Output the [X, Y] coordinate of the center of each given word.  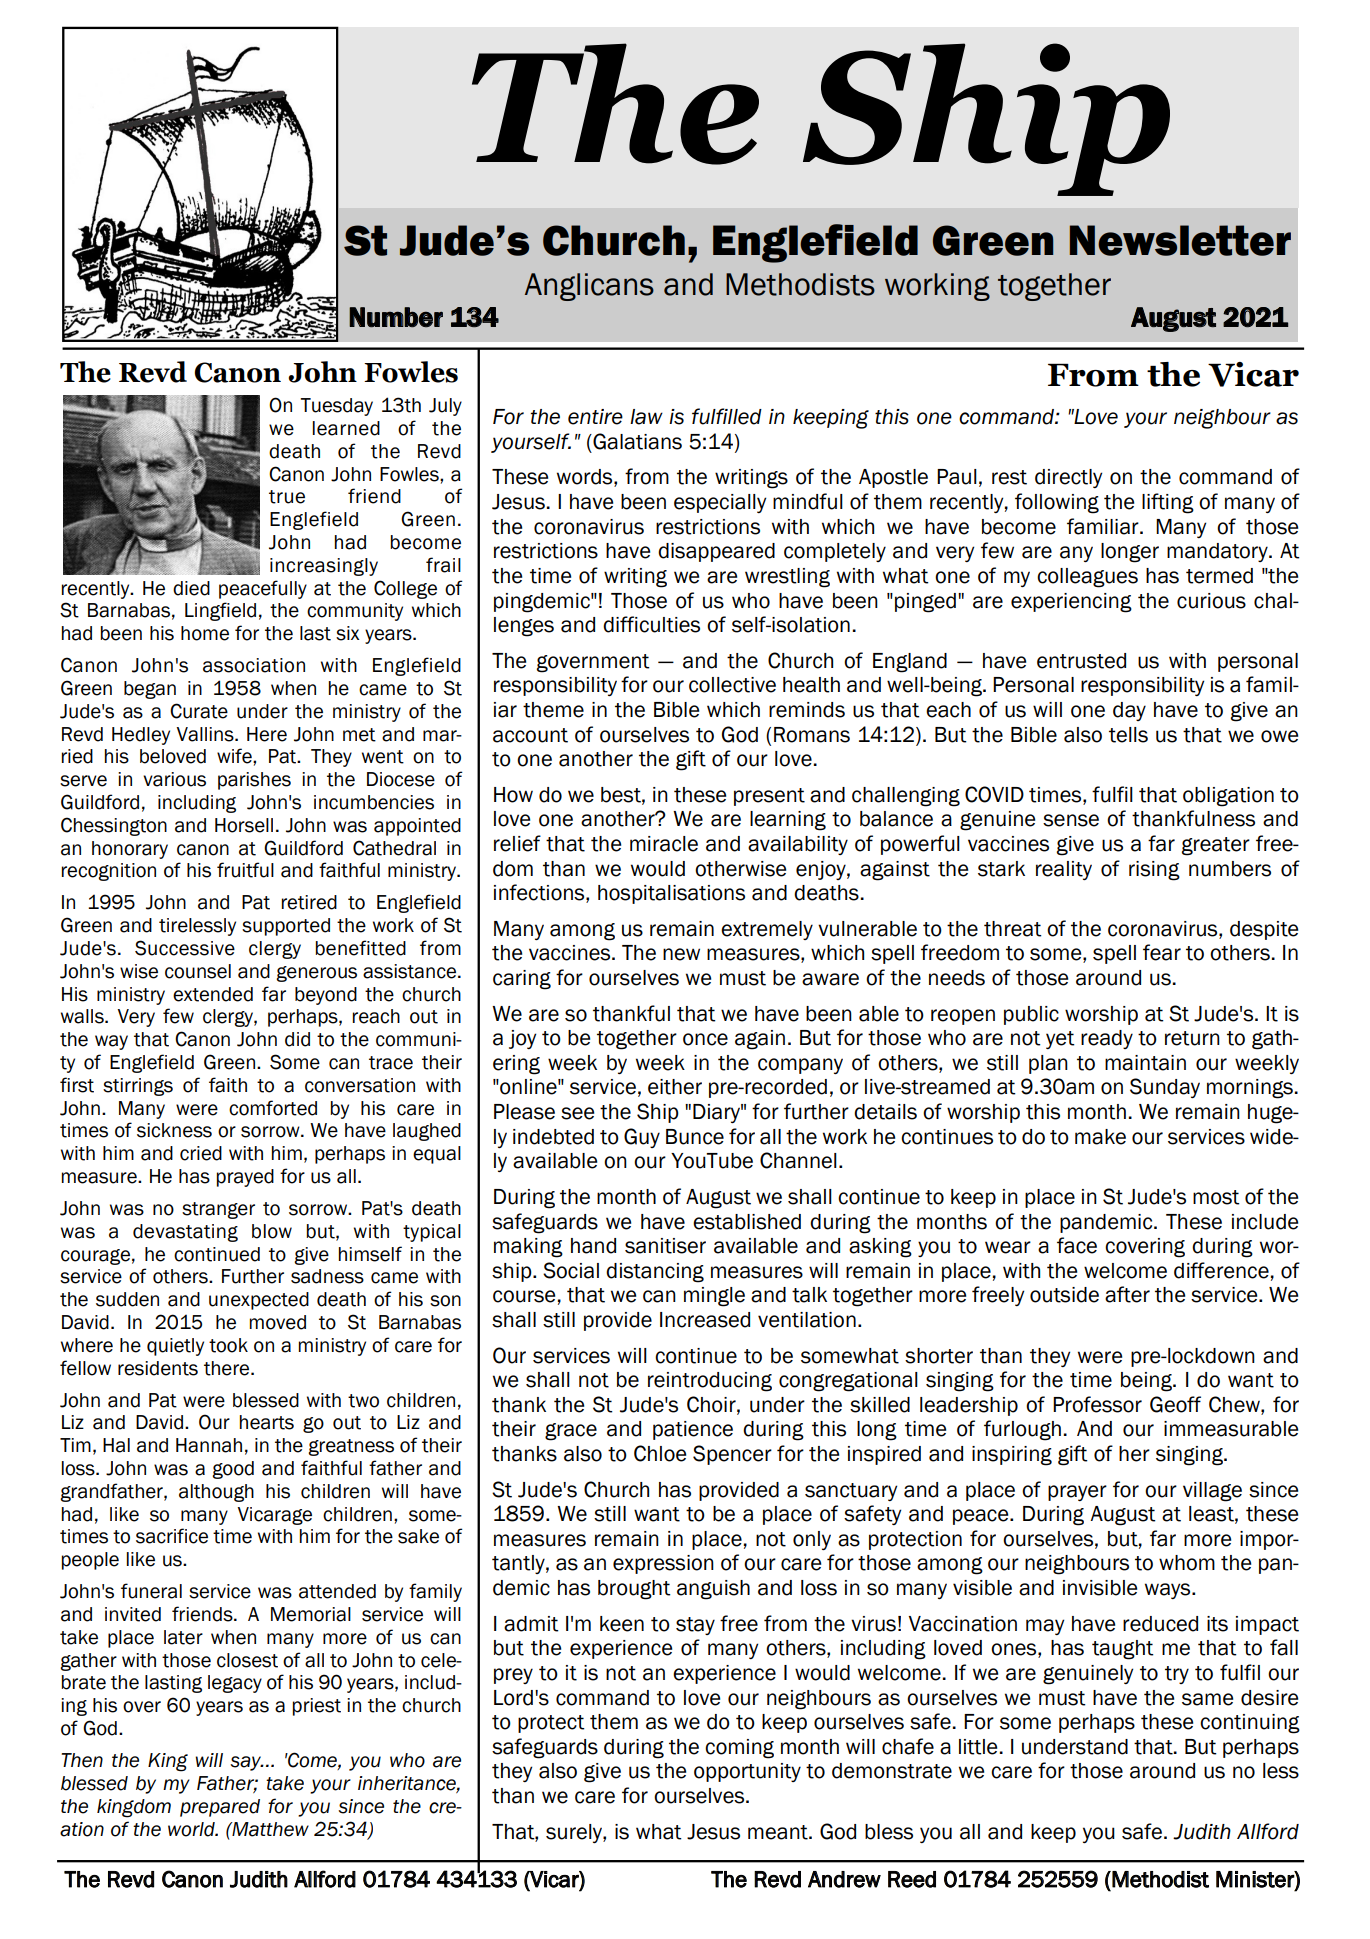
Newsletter [1180, 240]
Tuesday [336, 407]
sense [1071, 820]
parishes [254, 781]
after [1127, 1294]
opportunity [747, 1772]
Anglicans [589, 287]
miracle [664, 844]
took [228, 1345]
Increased [705, 1320]
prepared [220, 1808]
